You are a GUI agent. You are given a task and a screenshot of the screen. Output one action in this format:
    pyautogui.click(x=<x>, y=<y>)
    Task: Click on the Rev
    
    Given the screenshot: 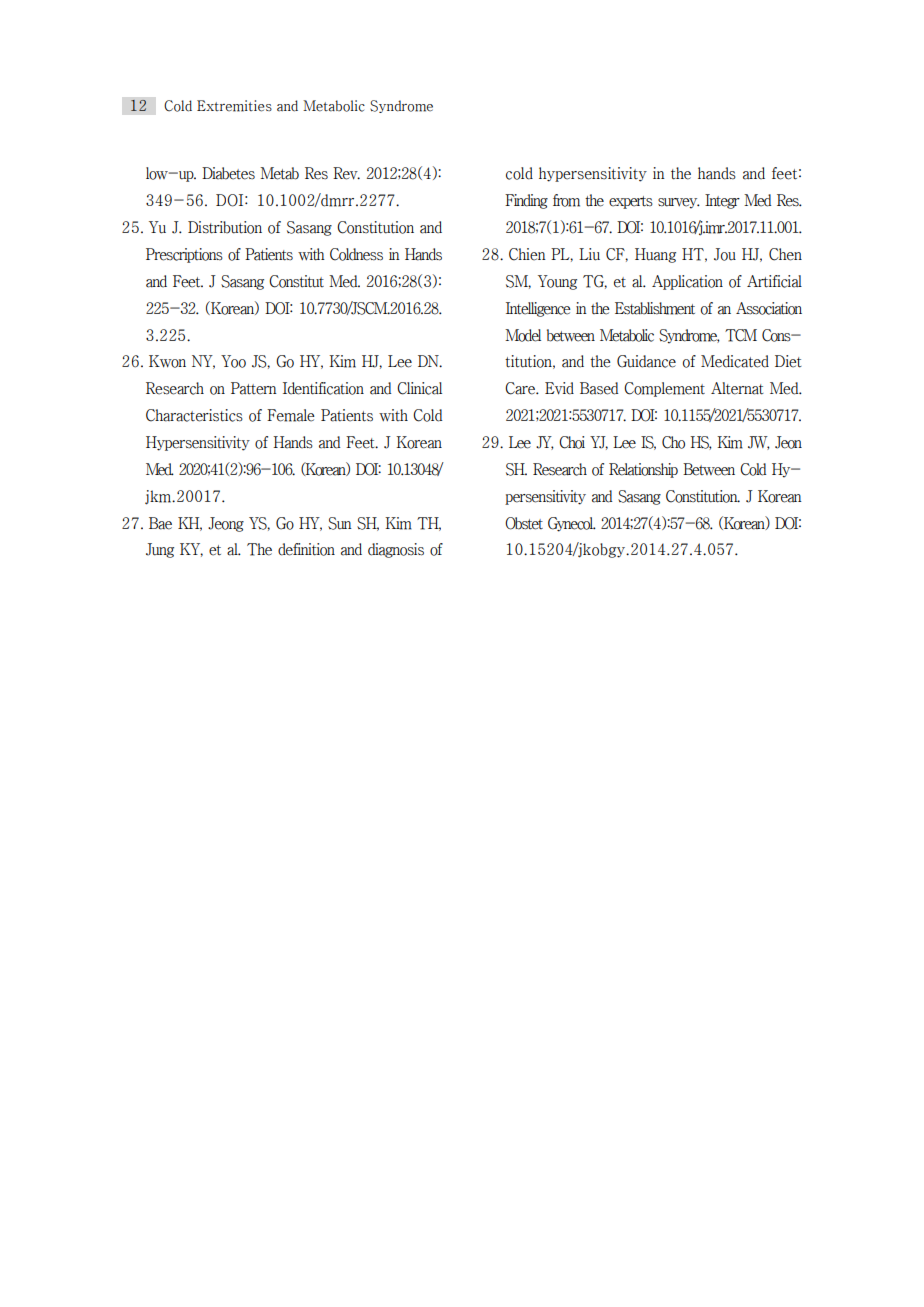 What is the action you would take?
    pyautogui.click(x=346, y=173)
